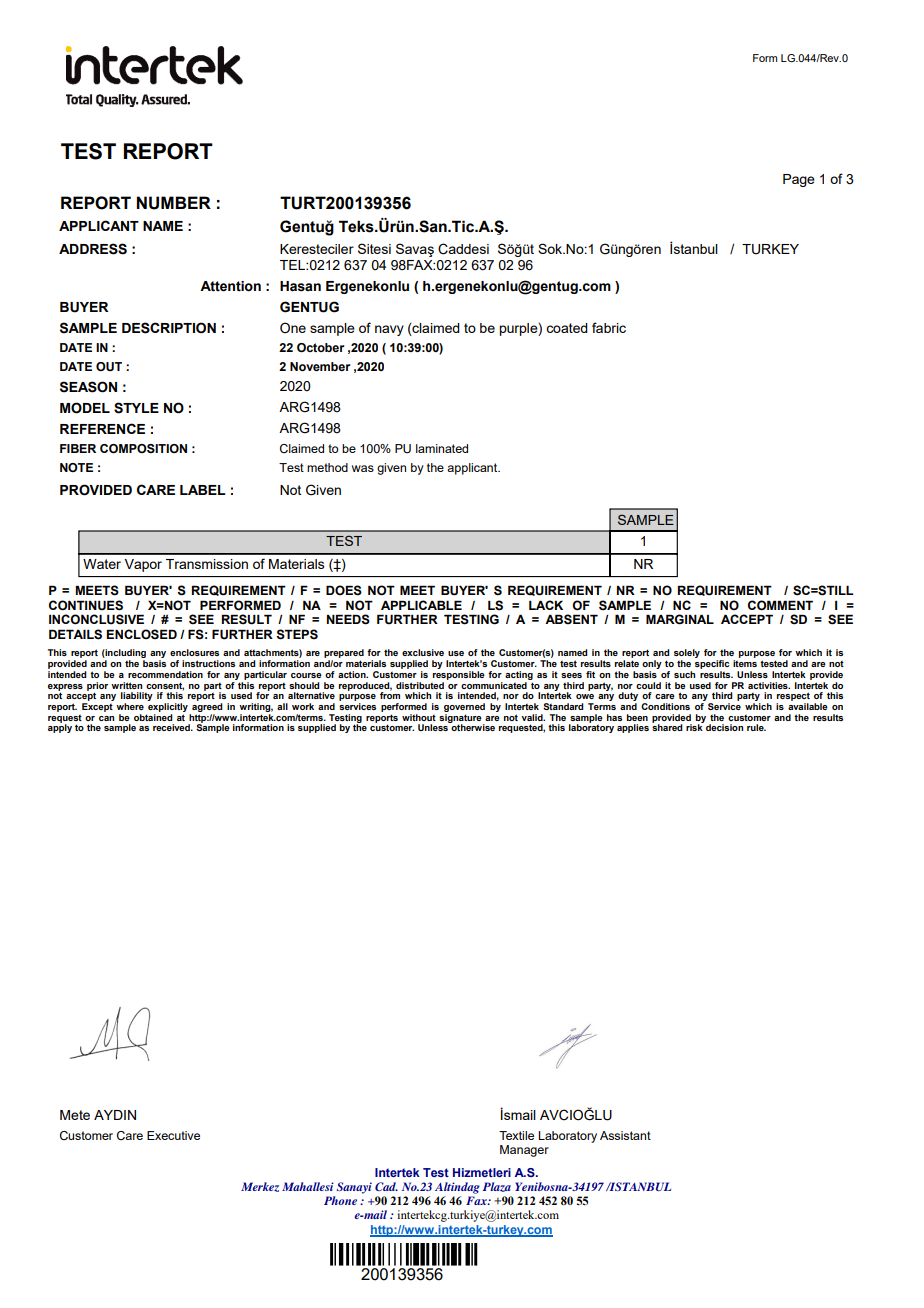 The image size is (924, 1308). Describe the element at coordinates (497, 1187) in the screenshot. I see `Plaza` at that location.
